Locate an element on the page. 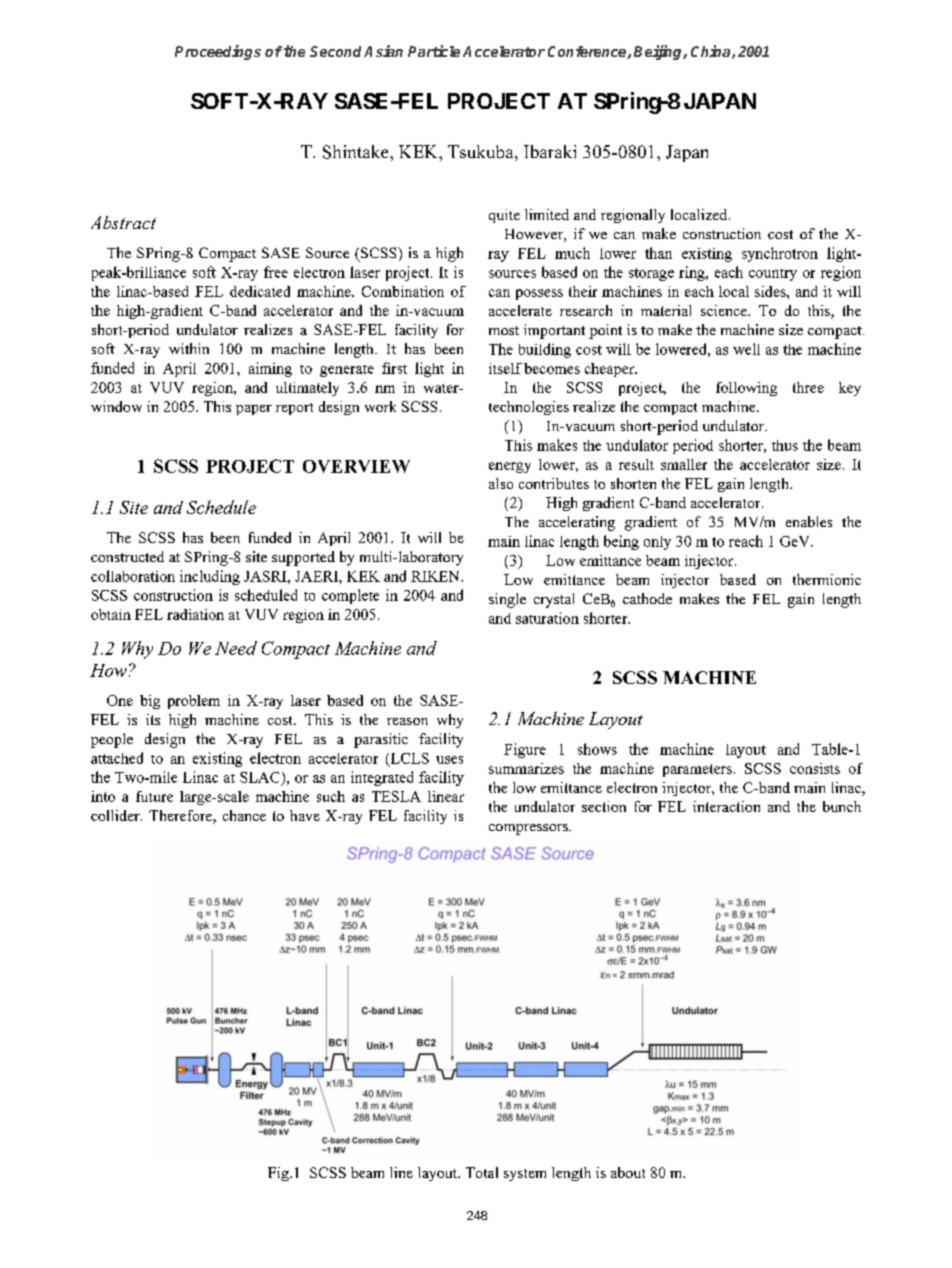  thus is located at coordinates (785, 445).
